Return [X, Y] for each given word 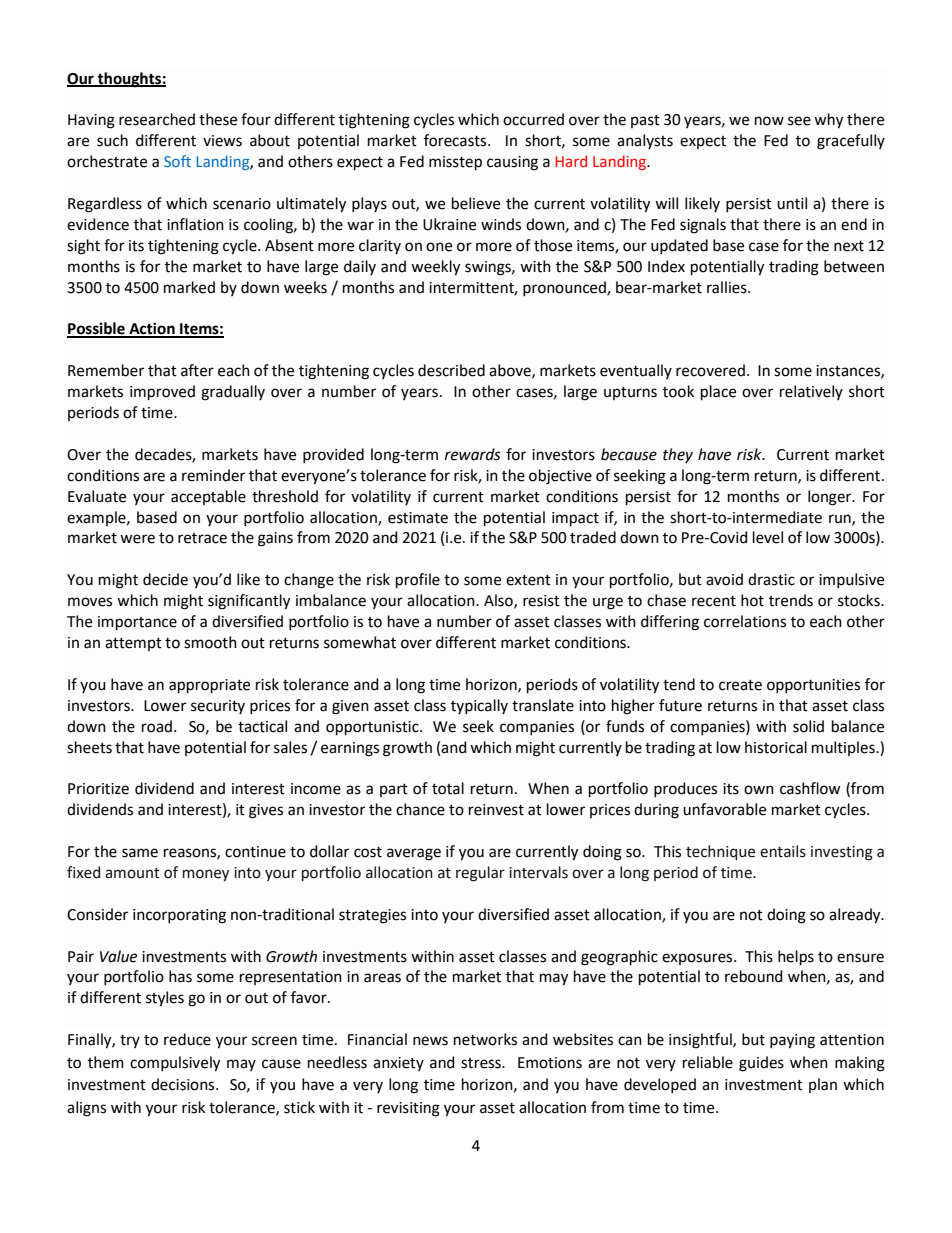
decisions [184, 1084]
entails [783, 851]
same [140, 853]
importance [137, 623]
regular [480, 874]
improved [162, 392]
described [451, 370]
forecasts [456, 140]
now [769, 121]
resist [541, 601]
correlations [745, 621]
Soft [177, 161]
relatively [811, 392]
